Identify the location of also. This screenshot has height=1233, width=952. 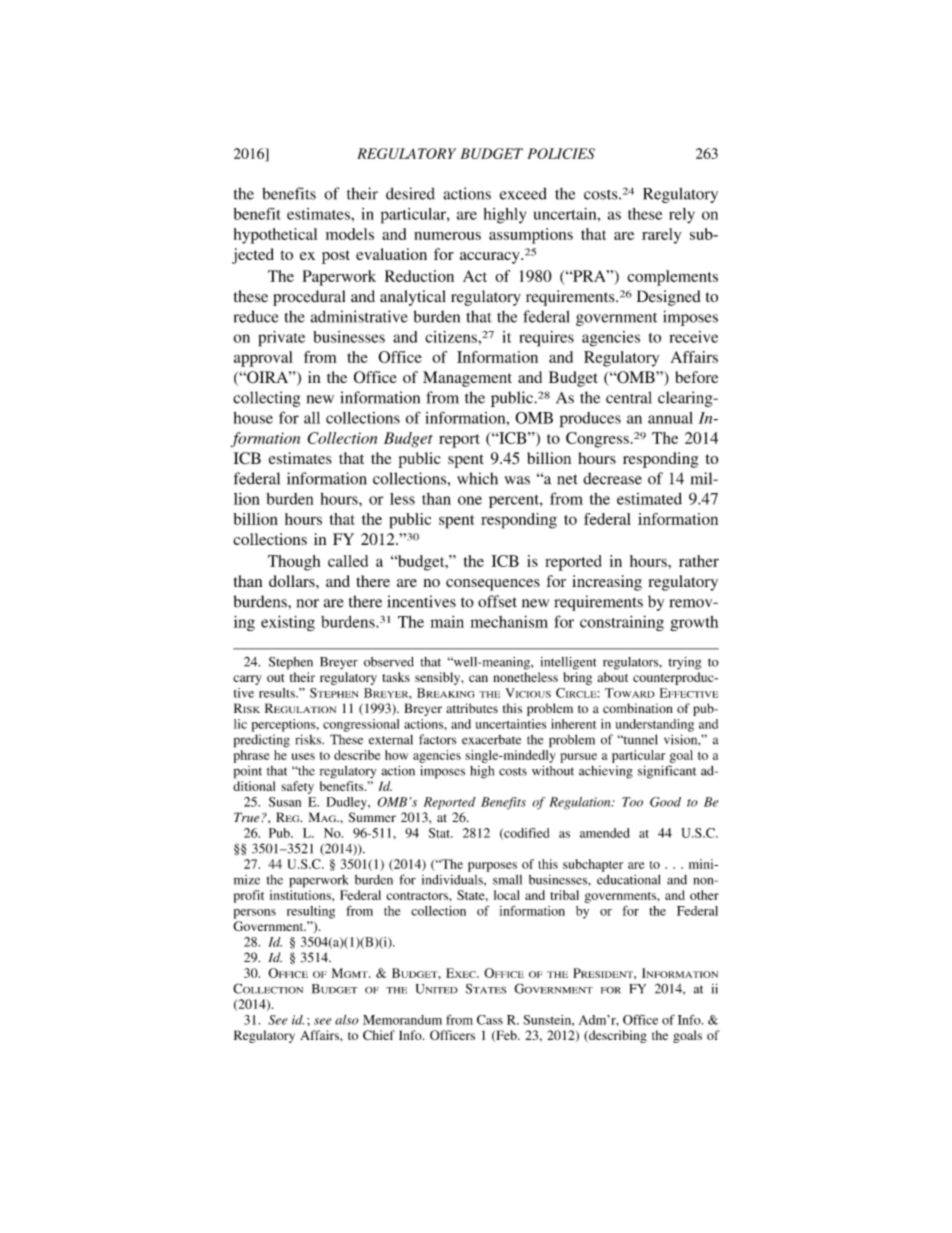
(347, 1020).
